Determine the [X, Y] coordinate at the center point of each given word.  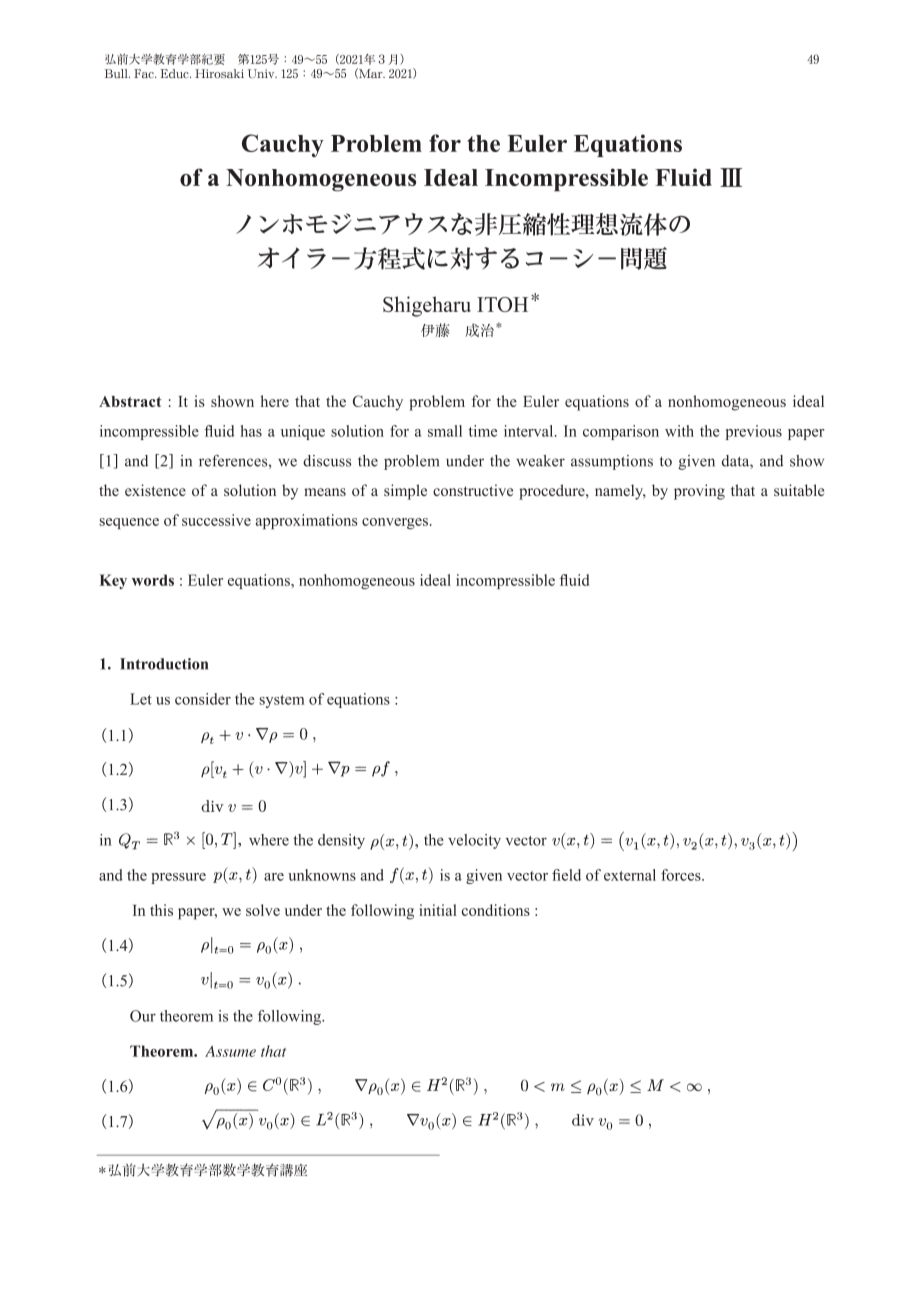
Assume [230, 1051]
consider [203, 699]
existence [155, 490]
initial [438, 910]
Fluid [683, 177]
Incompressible [566, 180]
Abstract [130, 401]
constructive [473, 490]
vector [526, 841]
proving [699, 492]
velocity [474, 841]
